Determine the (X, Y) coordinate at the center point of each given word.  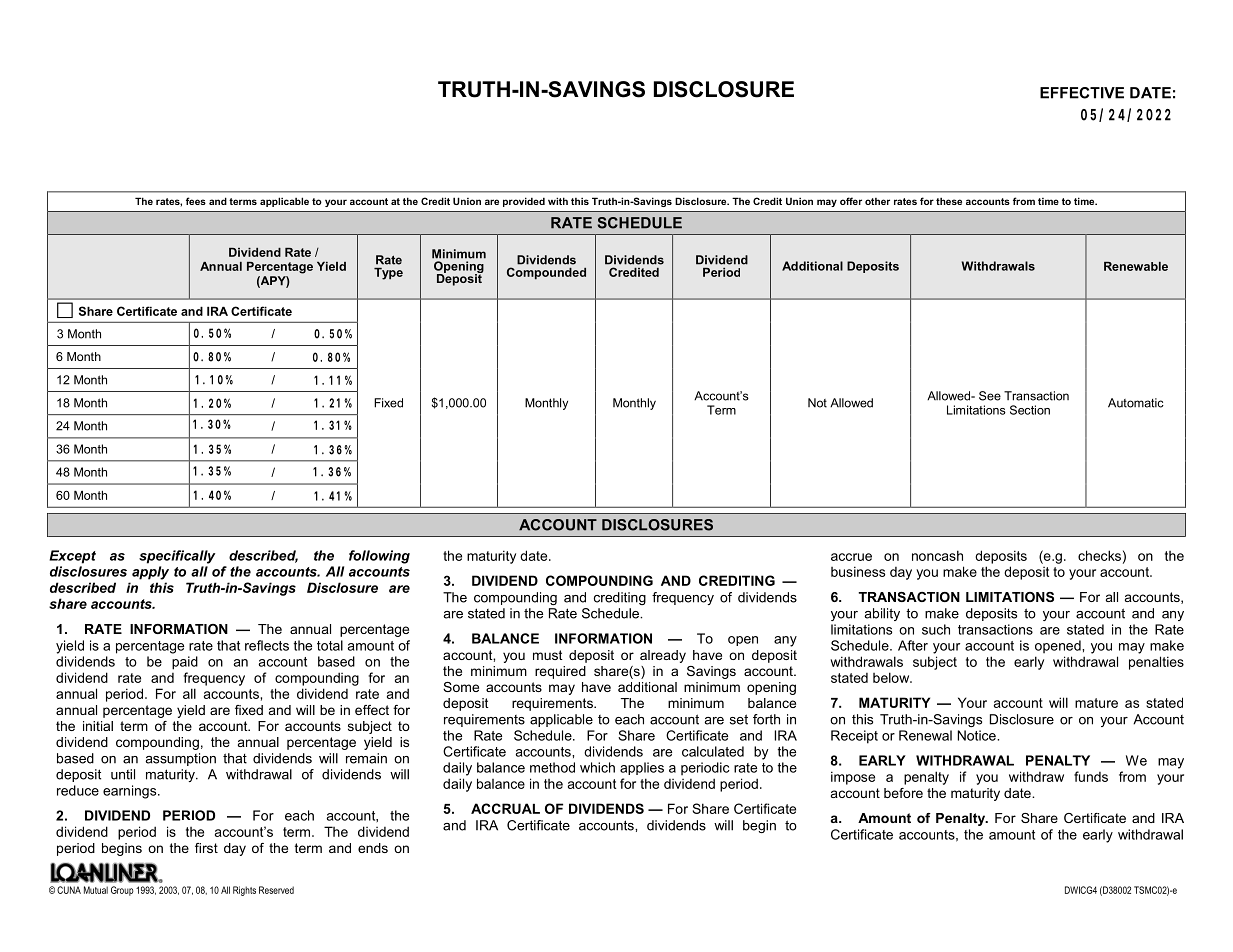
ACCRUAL (505, 808)
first (206, 848)
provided (524, 202)
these (949, 201)
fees (196, 201)
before (903, 793)
